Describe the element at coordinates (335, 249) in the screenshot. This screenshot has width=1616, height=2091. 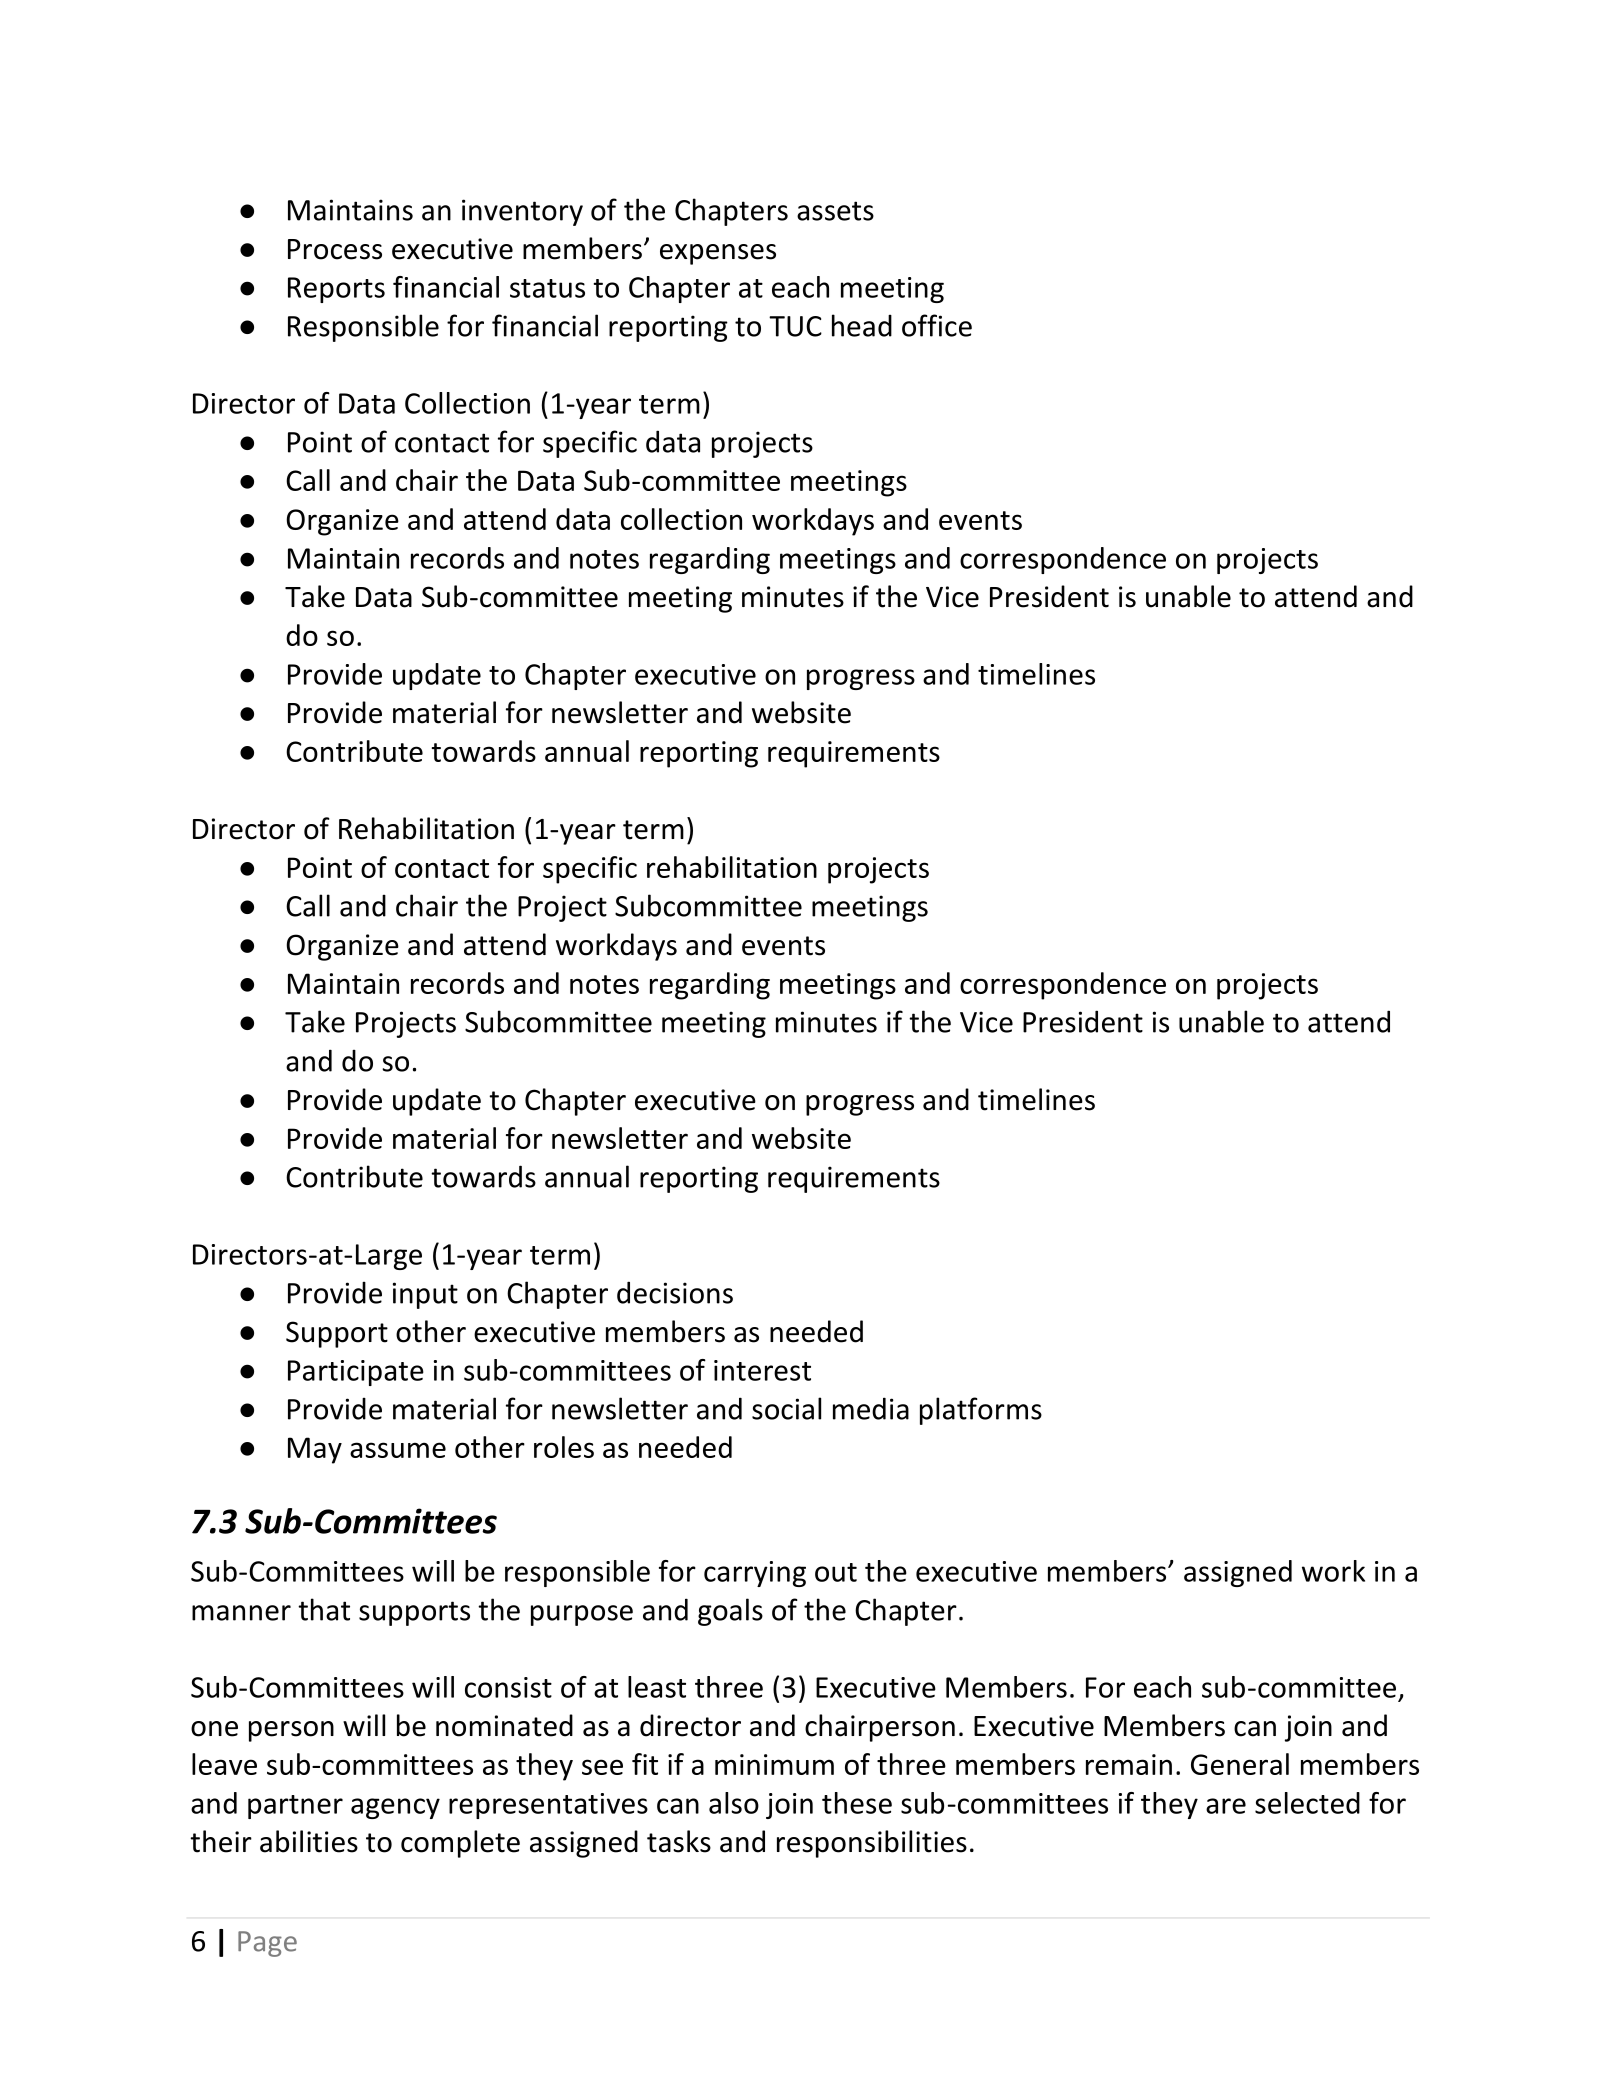
I see `Process` at that location.
